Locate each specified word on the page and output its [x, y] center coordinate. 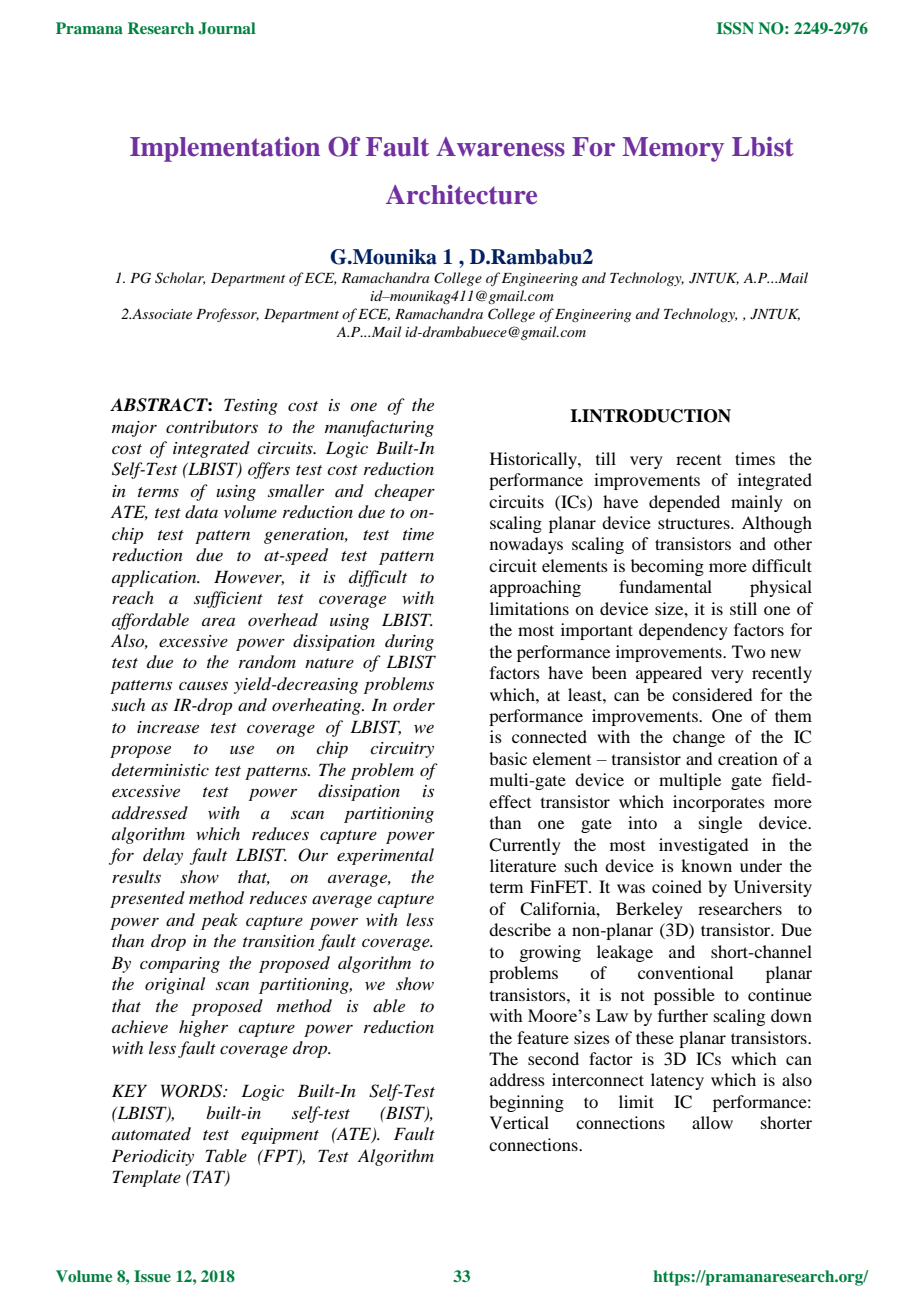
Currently [525, 846]
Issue [152, 1276]
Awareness [500, 147]
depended [684, 503]
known [706, 865]
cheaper [404, 492]
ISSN [735, 28]
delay [163, 856]
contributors [212, 426]
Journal [227, 28]
